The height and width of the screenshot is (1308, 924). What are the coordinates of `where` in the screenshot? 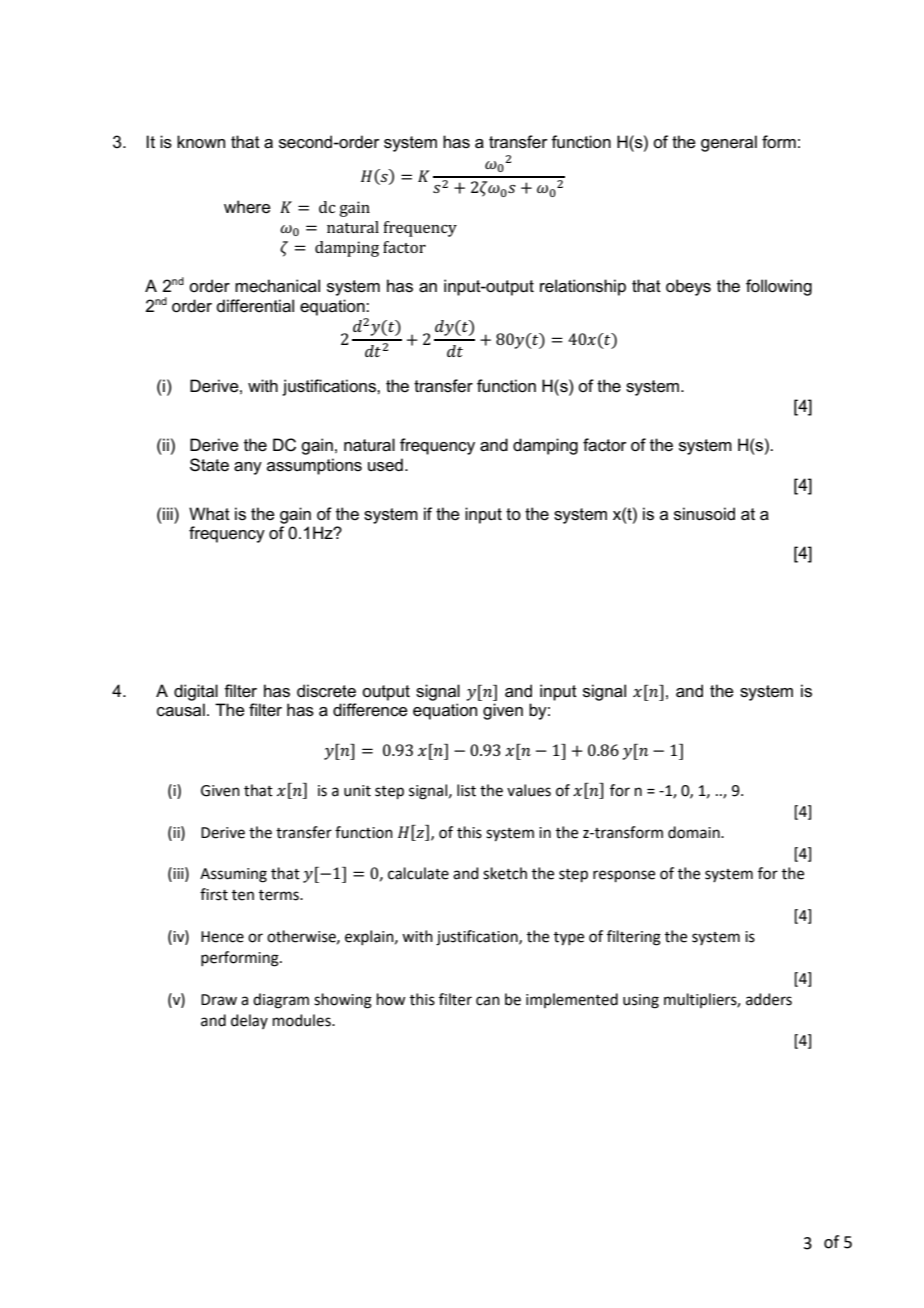 It's located at (247, 207).
